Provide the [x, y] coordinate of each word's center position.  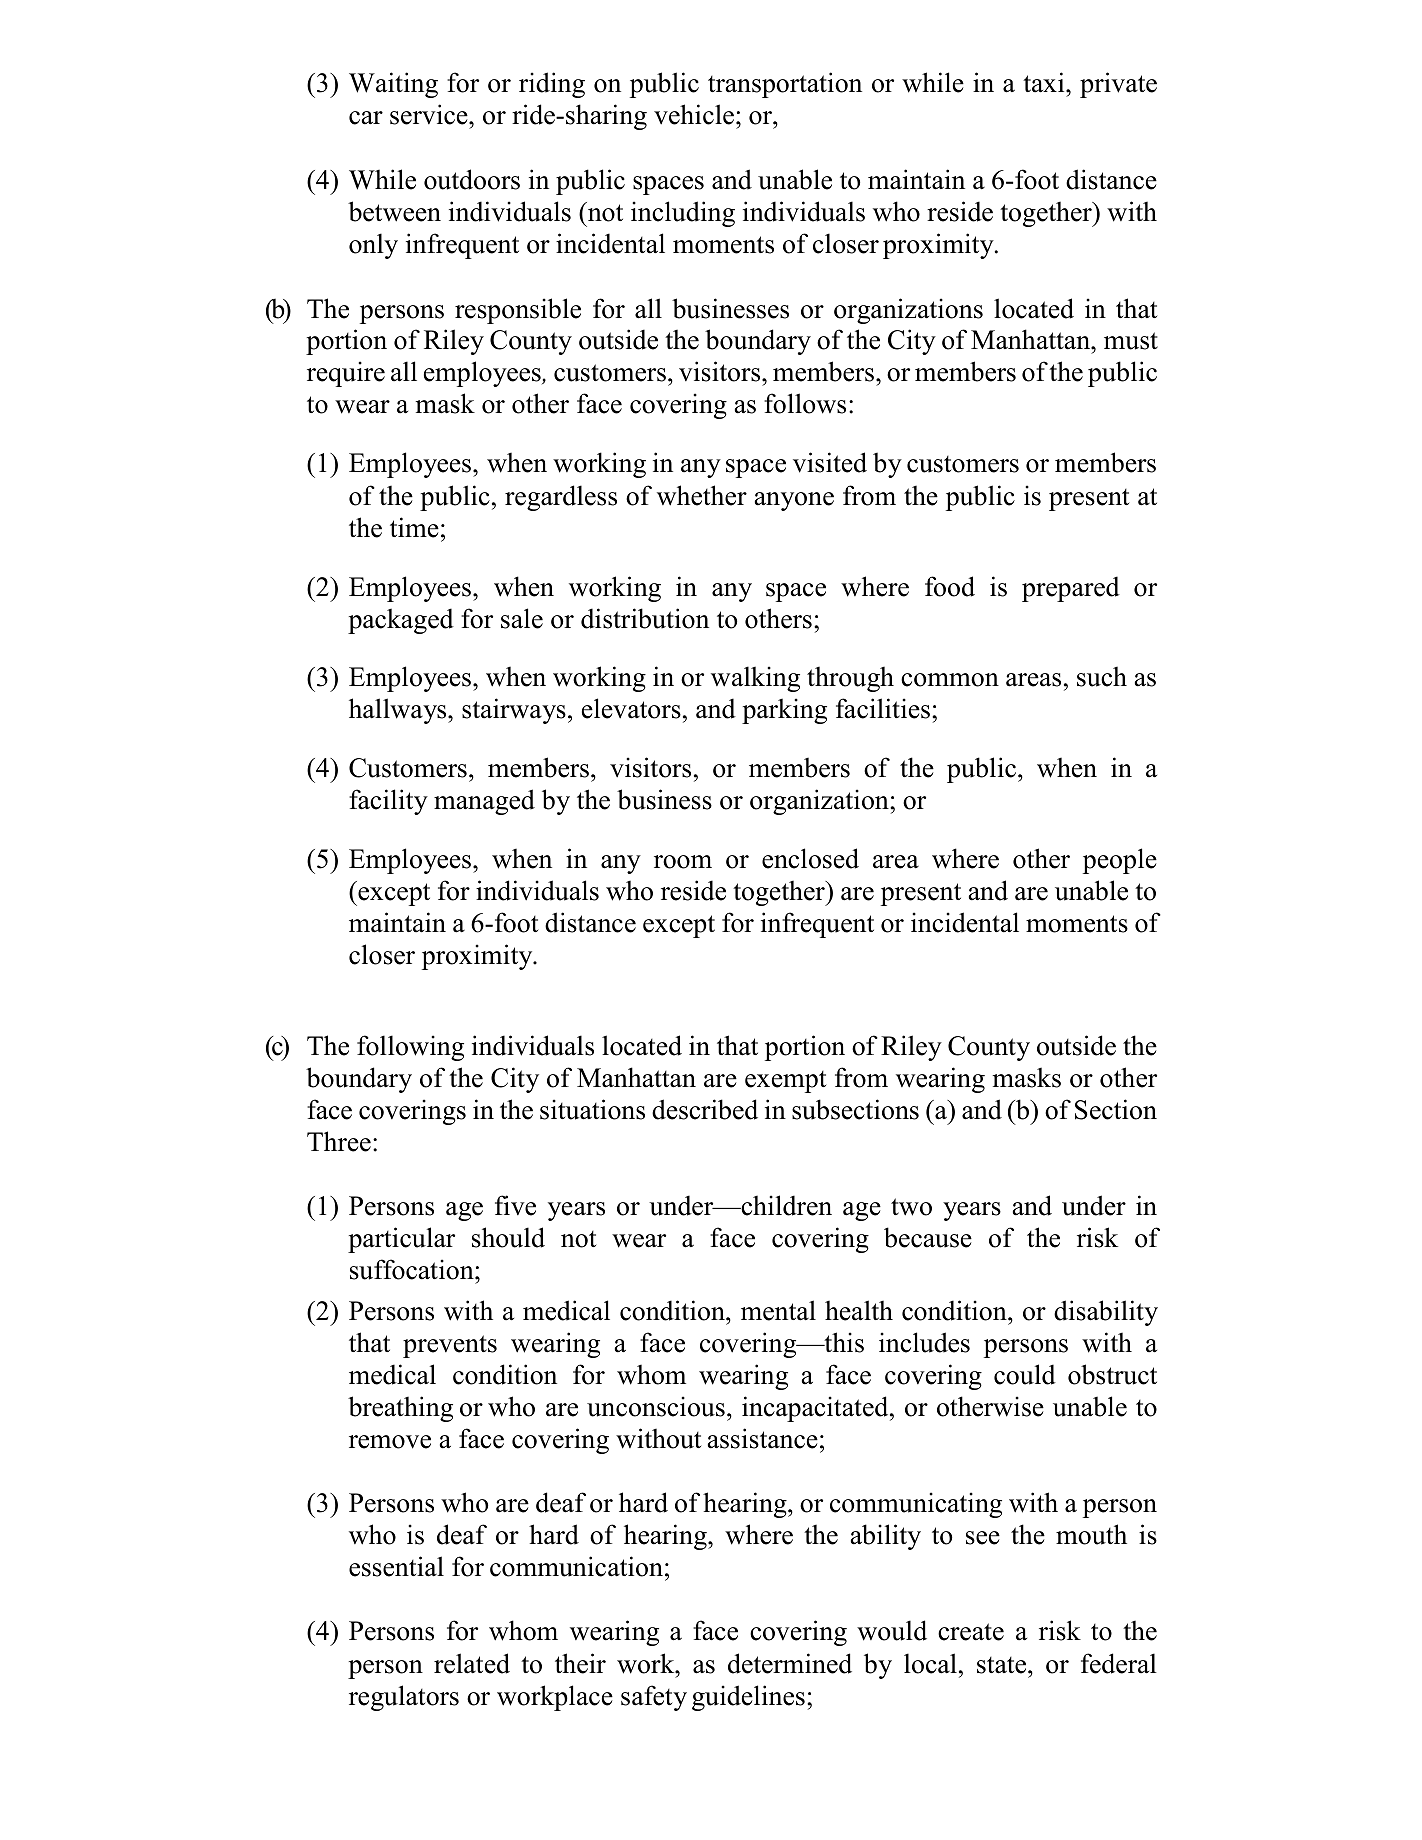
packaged [401, 621]
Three [339, 1141]
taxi [1045, 82]
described [705, 1109]
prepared [1071, 589]
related [472, 1663]
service [430, 114]
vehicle [694, 114]
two [911, 1207]
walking [755, 679]
